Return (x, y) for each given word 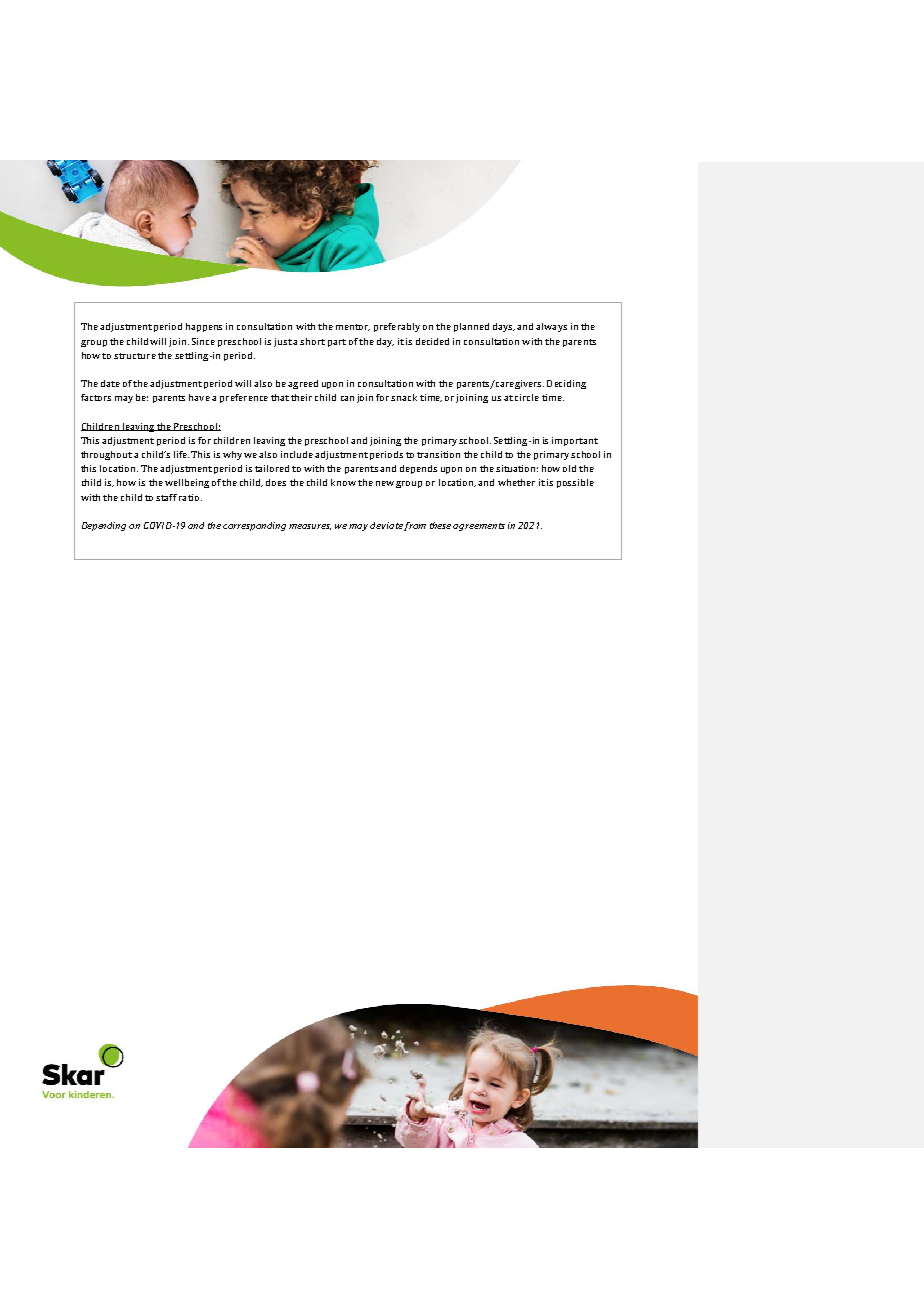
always (551, 327)
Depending (104, 526)
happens (204, 327)
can (347, 398)
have (199, 397)
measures (310, 527)
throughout (106, 455)
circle (527, 397)
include (297, 454)
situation (517, 468)
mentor (353, 327)
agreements (479, 527)
